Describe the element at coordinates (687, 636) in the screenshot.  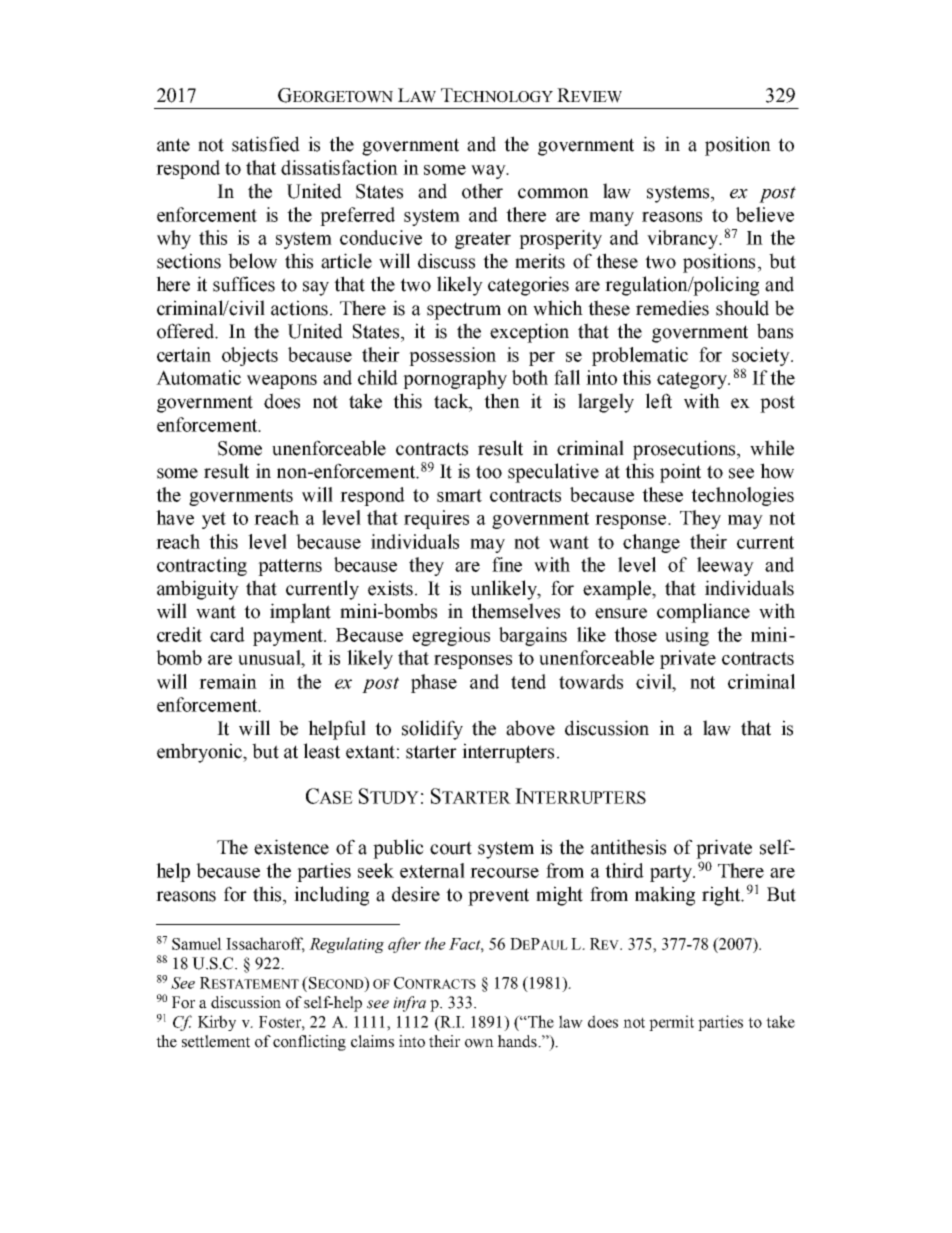
I see `using` at that location.
